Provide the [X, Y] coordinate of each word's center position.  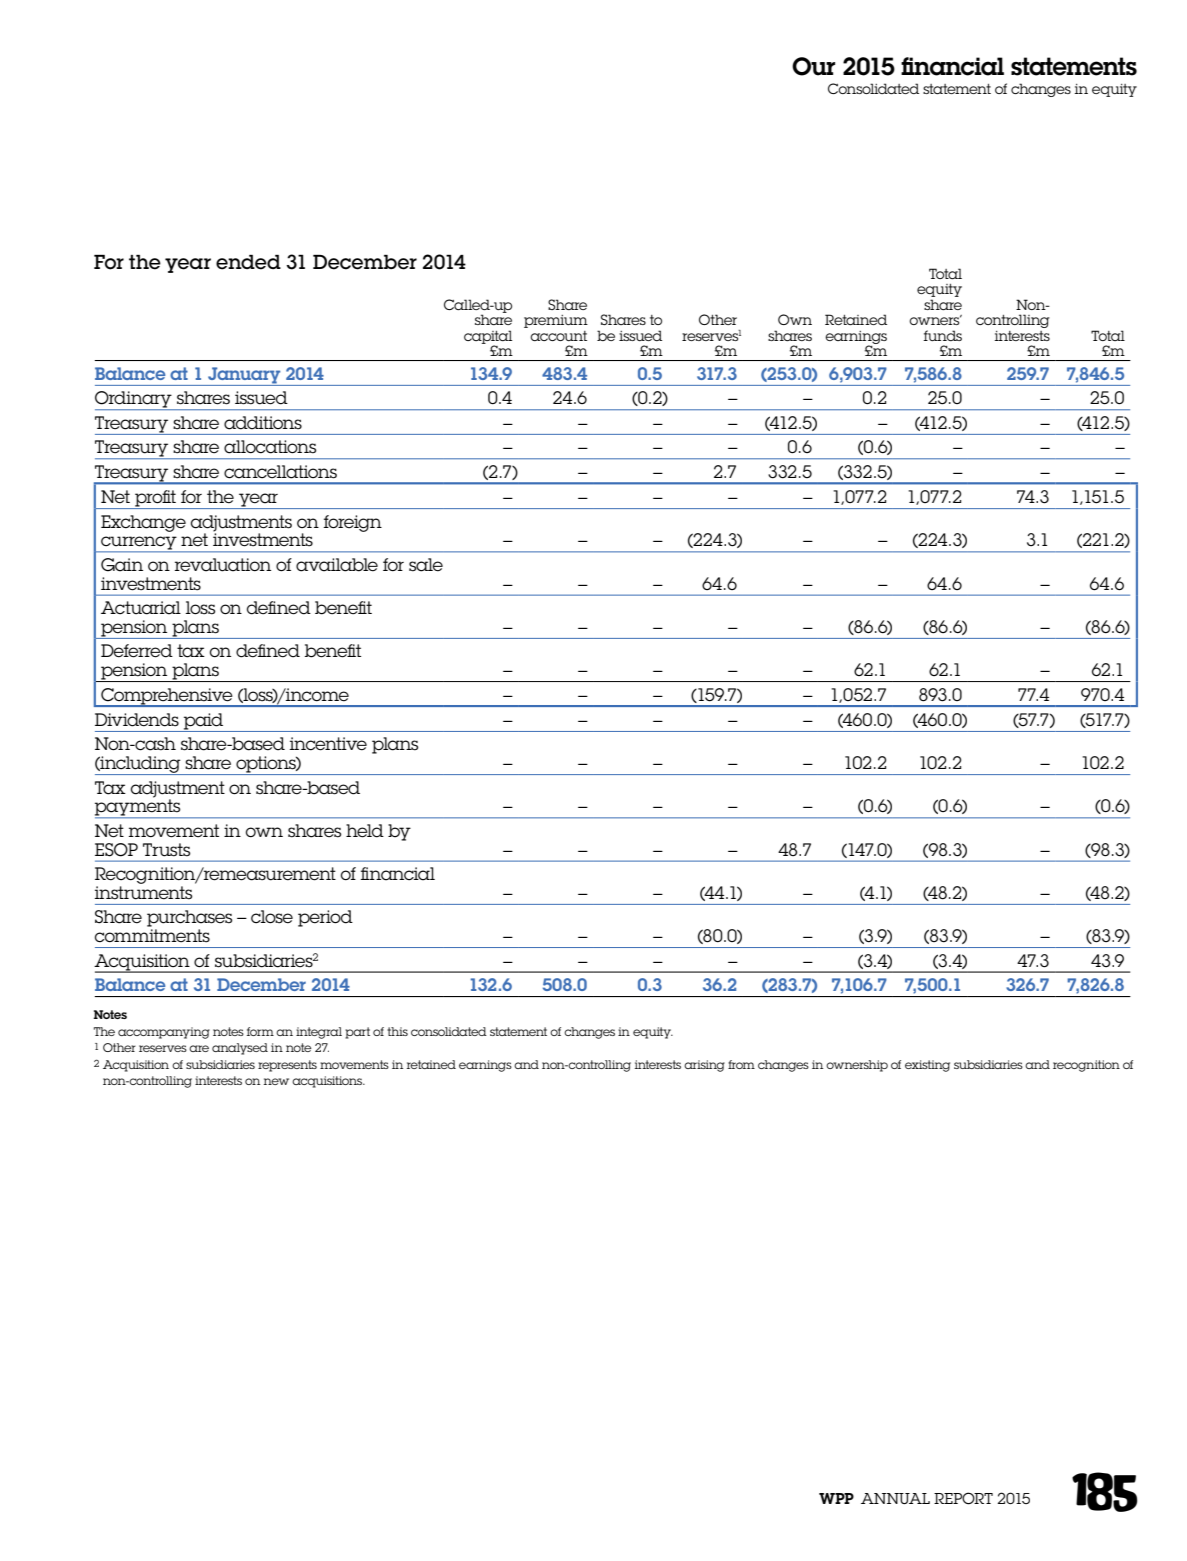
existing [927, 1066]
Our [813, 66]
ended [248, 262]
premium [556, 321]
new [276, 1081]
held [365, 831]
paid [204, 722]
